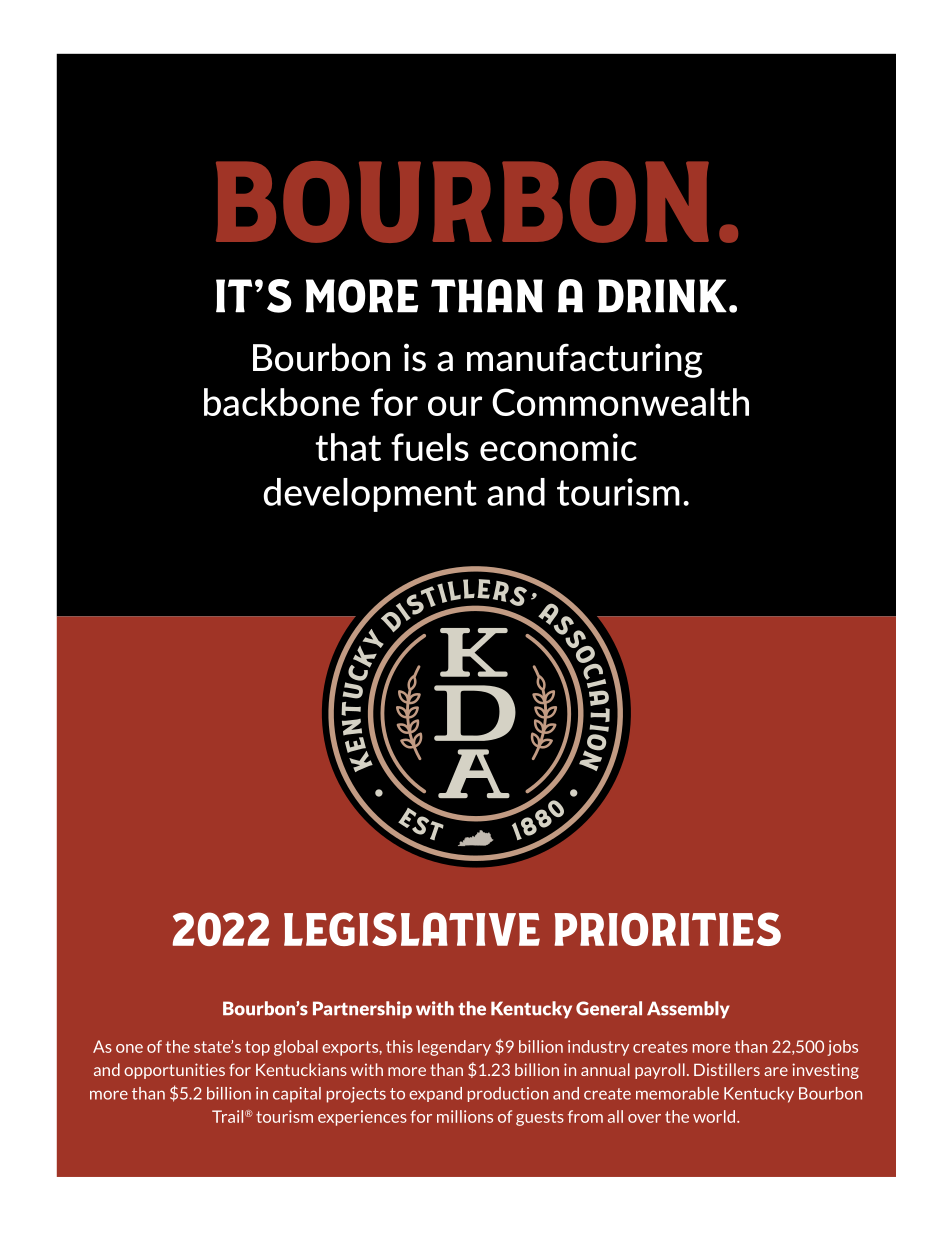 This screenshot has width=952, height=1233. What do you see at coordinates (508, 1094) in the screenshot?
I see `production` at bounding box center [508, 1094].
